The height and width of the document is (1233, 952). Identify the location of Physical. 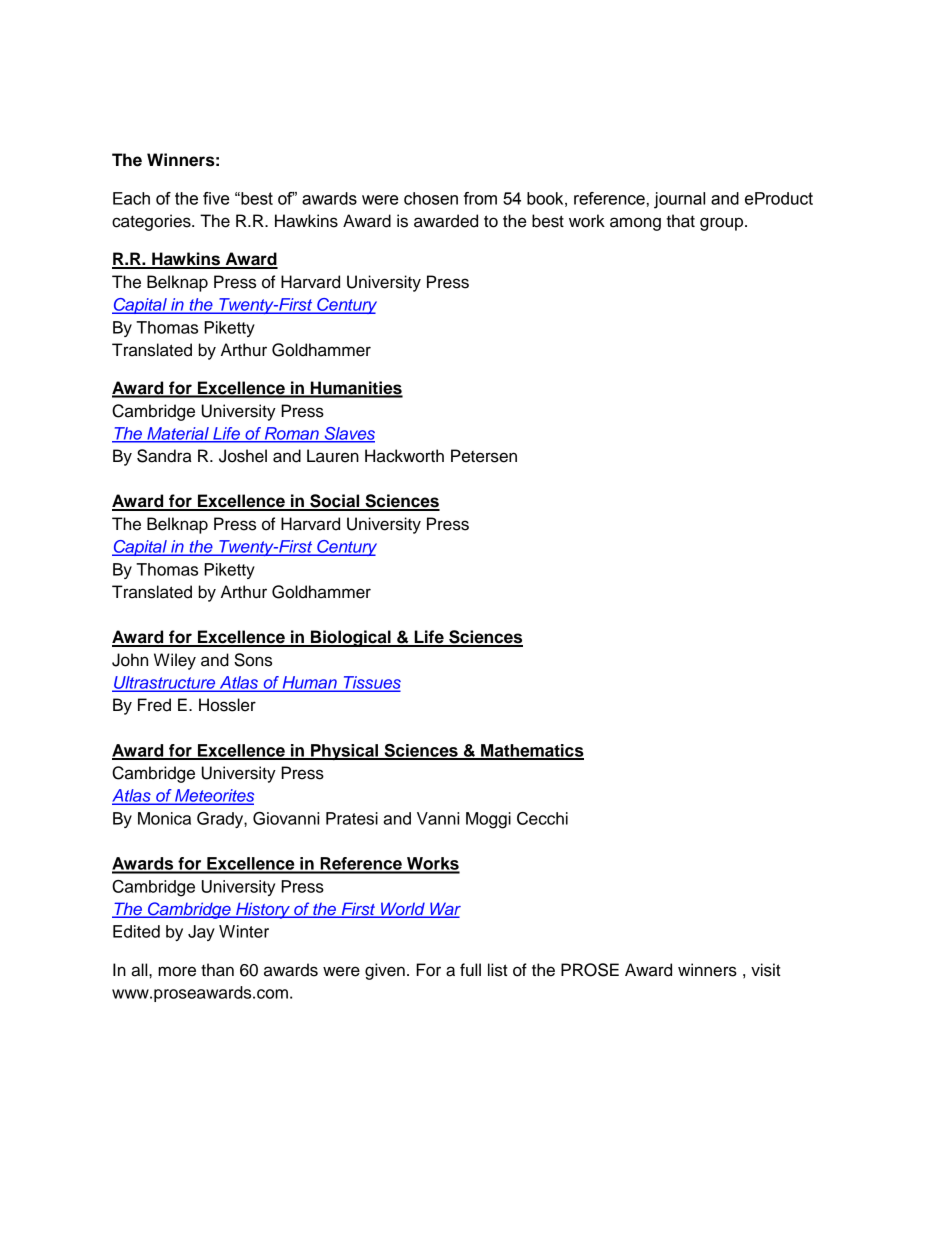
(345, 752).
